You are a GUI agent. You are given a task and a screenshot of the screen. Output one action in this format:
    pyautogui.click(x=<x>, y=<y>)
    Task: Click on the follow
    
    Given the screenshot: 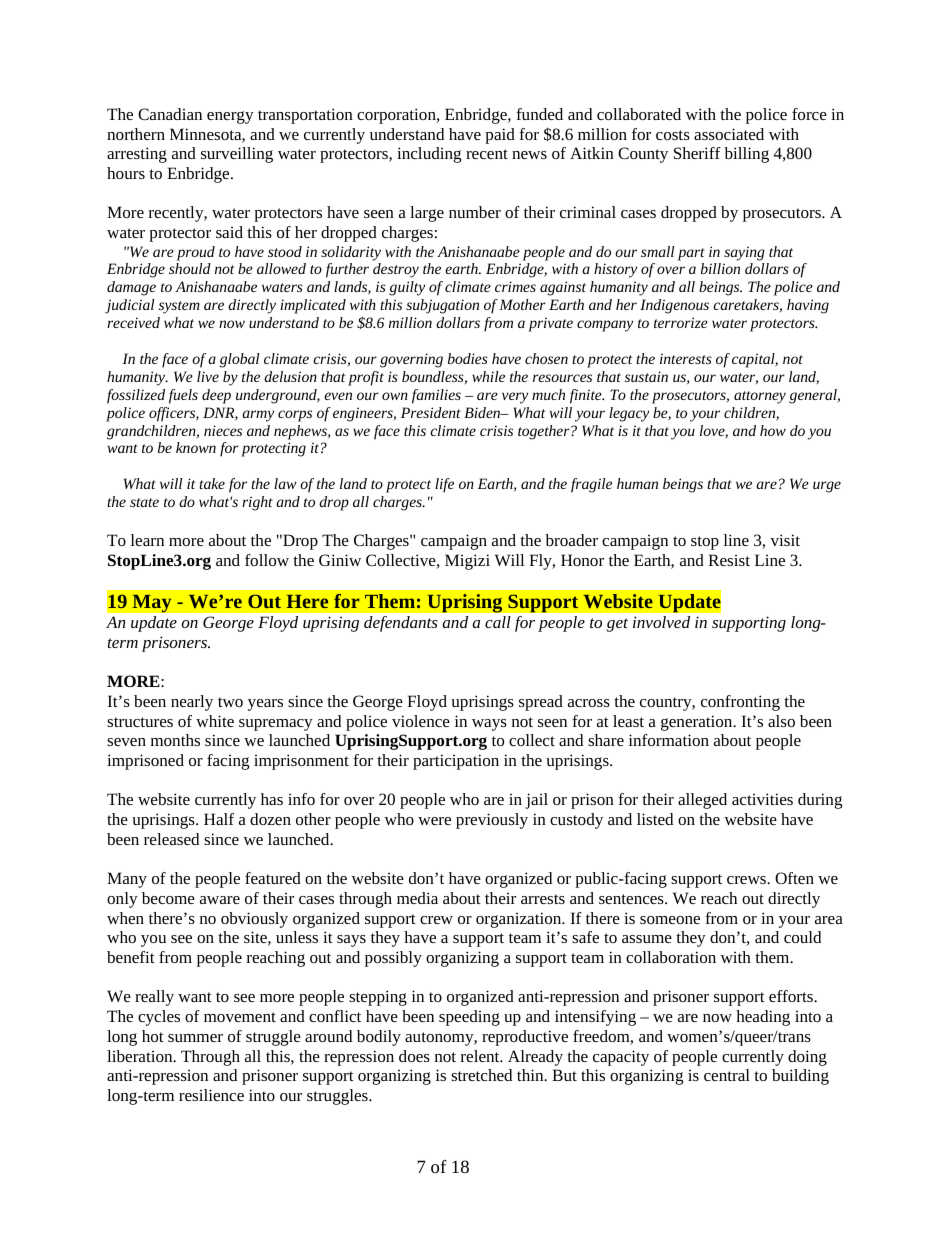 What is the action you would take?
    pyautogui.click(x=267, y=560)
